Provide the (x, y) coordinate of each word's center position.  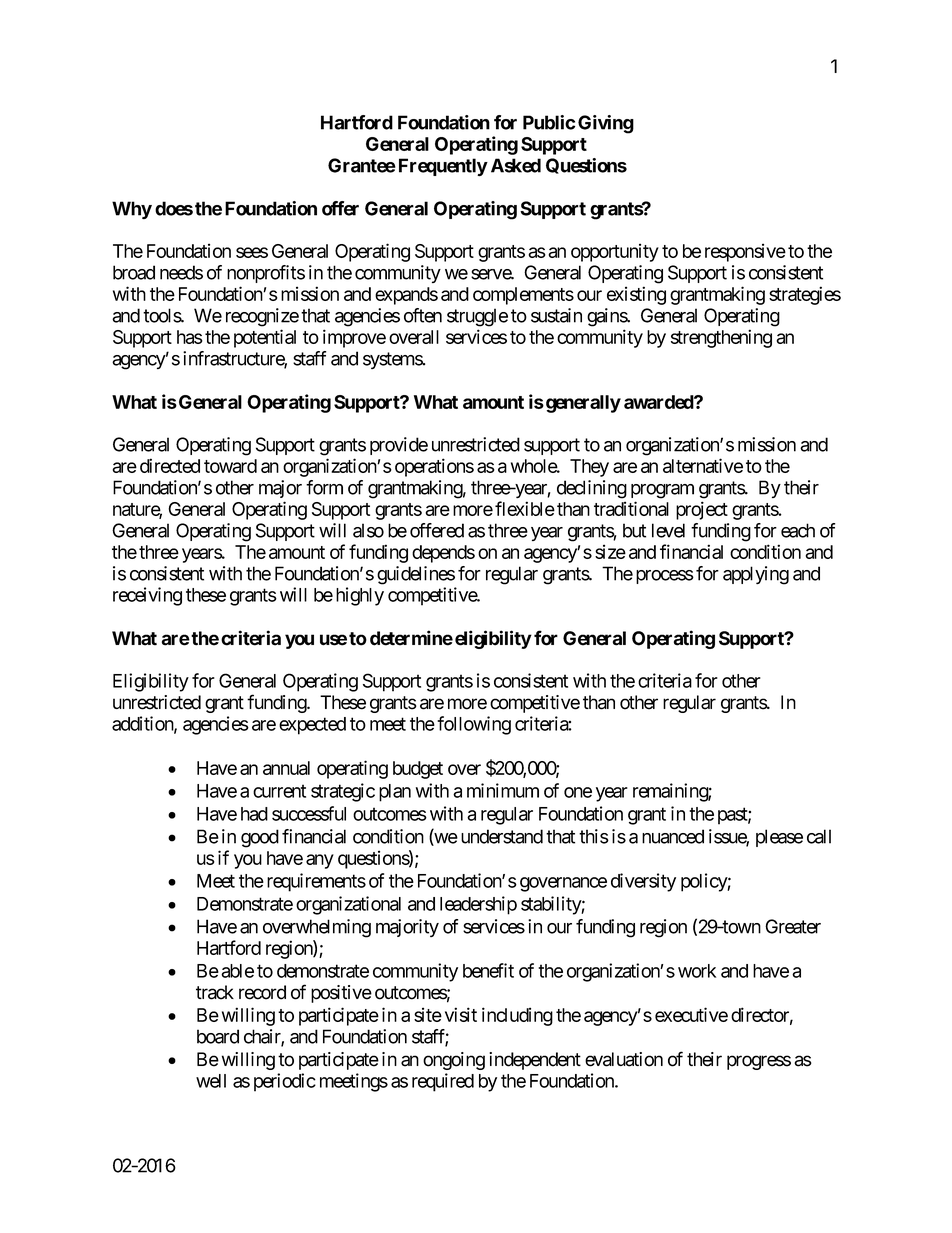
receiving (147, 596)
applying (756, 575)
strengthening (721, 338)
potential (265, 338)
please (779, 838)
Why (132, 210)
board (218, 1036)
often (423, 315)
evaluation (624, 1059)
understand (502, 836)
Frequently (443, 167)
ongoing (454, 1061)
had (254, 814)
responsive (745, 252)
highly (360, 596)
